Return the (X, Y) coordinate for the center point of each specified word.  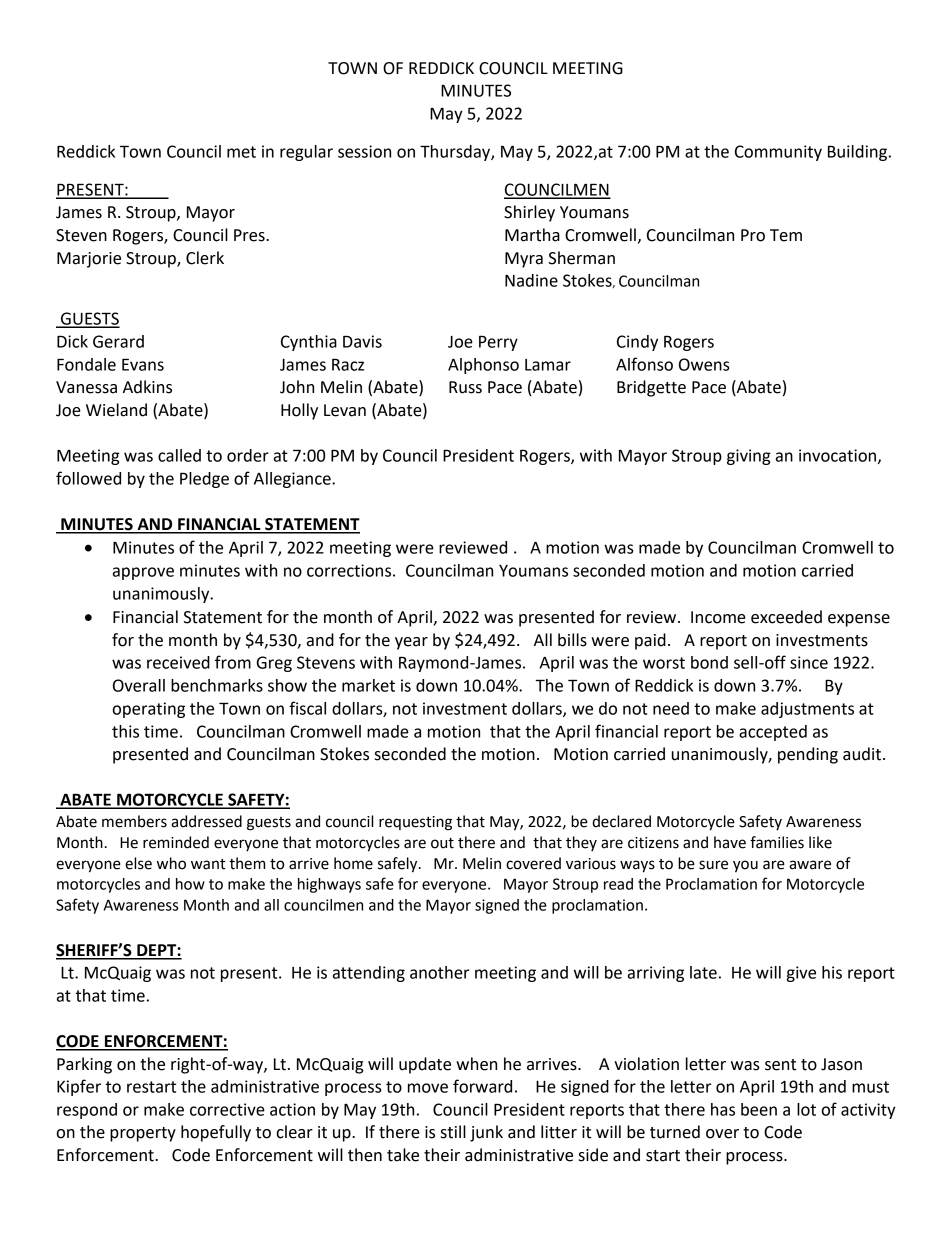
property (143, 1134)
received (178, 662)
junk (486, 1133)
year (411, 643)
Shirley (529, 213)
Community (778, 153)
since (809, 662)
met (241, 152)
